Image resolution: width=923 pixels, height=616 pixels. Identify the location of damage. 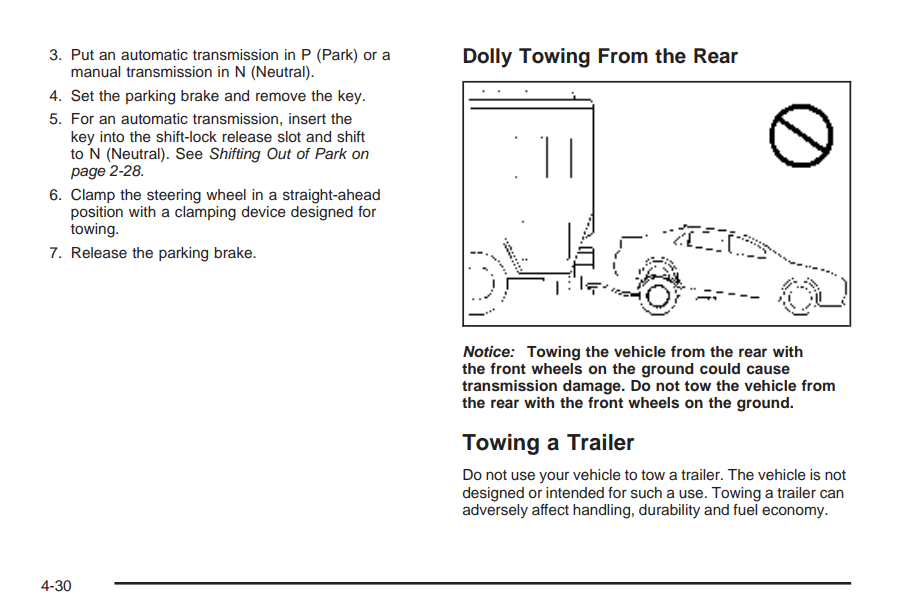
(593, 387).
